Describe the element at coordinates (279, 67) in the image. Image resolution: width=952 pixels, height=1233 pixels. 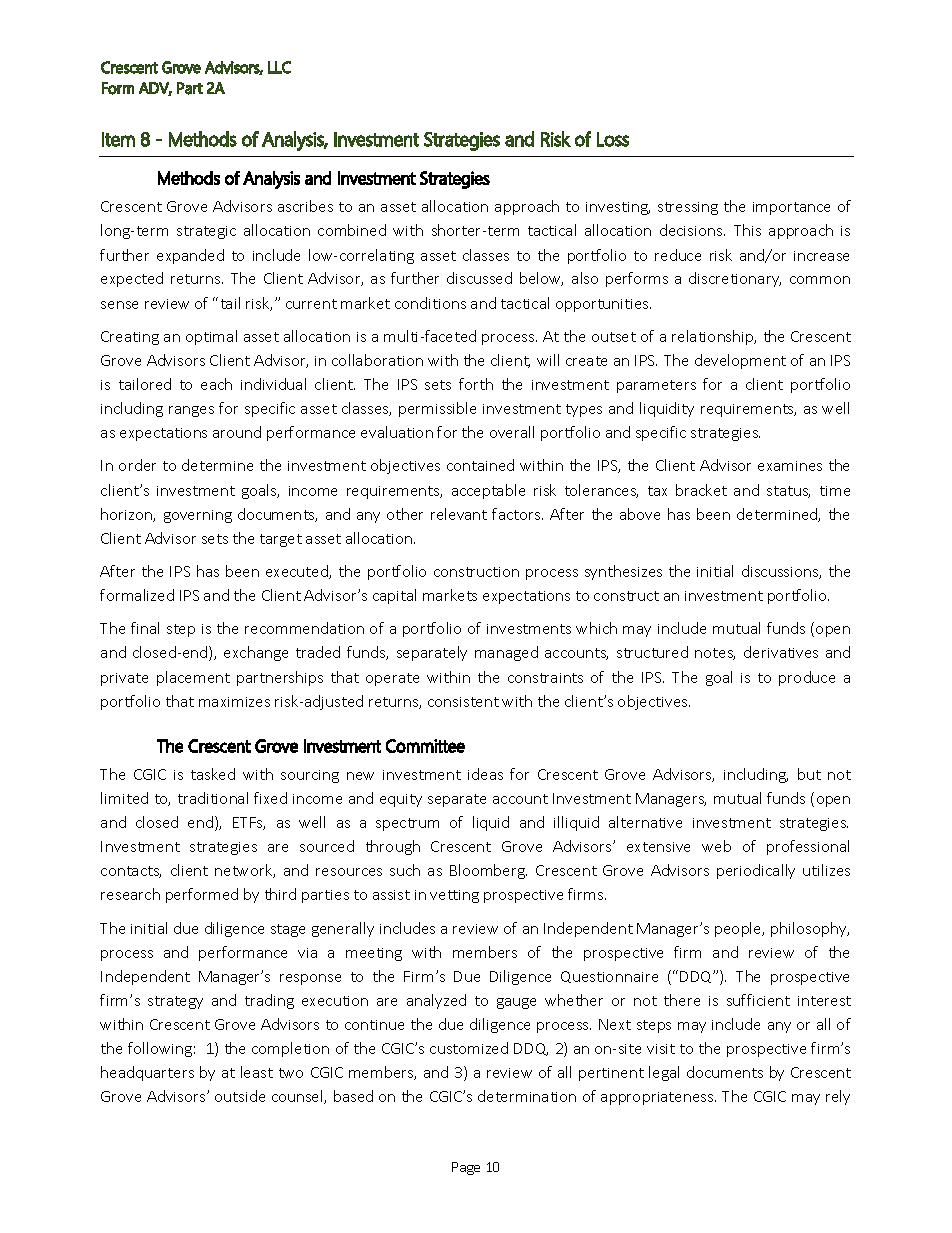
I see `LLC` at that location.
